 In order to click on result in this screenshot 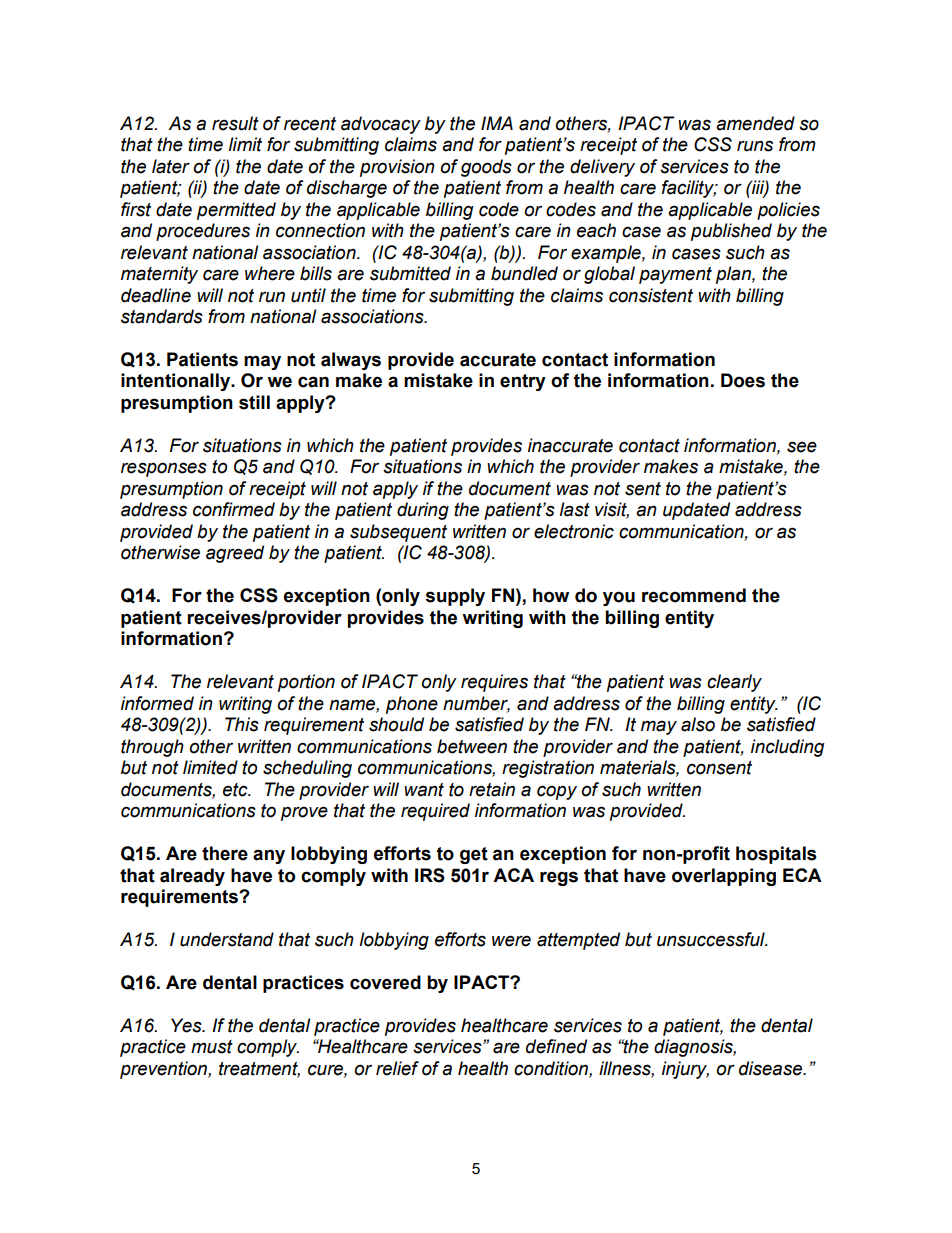, I will do `click(235, 123)`.
